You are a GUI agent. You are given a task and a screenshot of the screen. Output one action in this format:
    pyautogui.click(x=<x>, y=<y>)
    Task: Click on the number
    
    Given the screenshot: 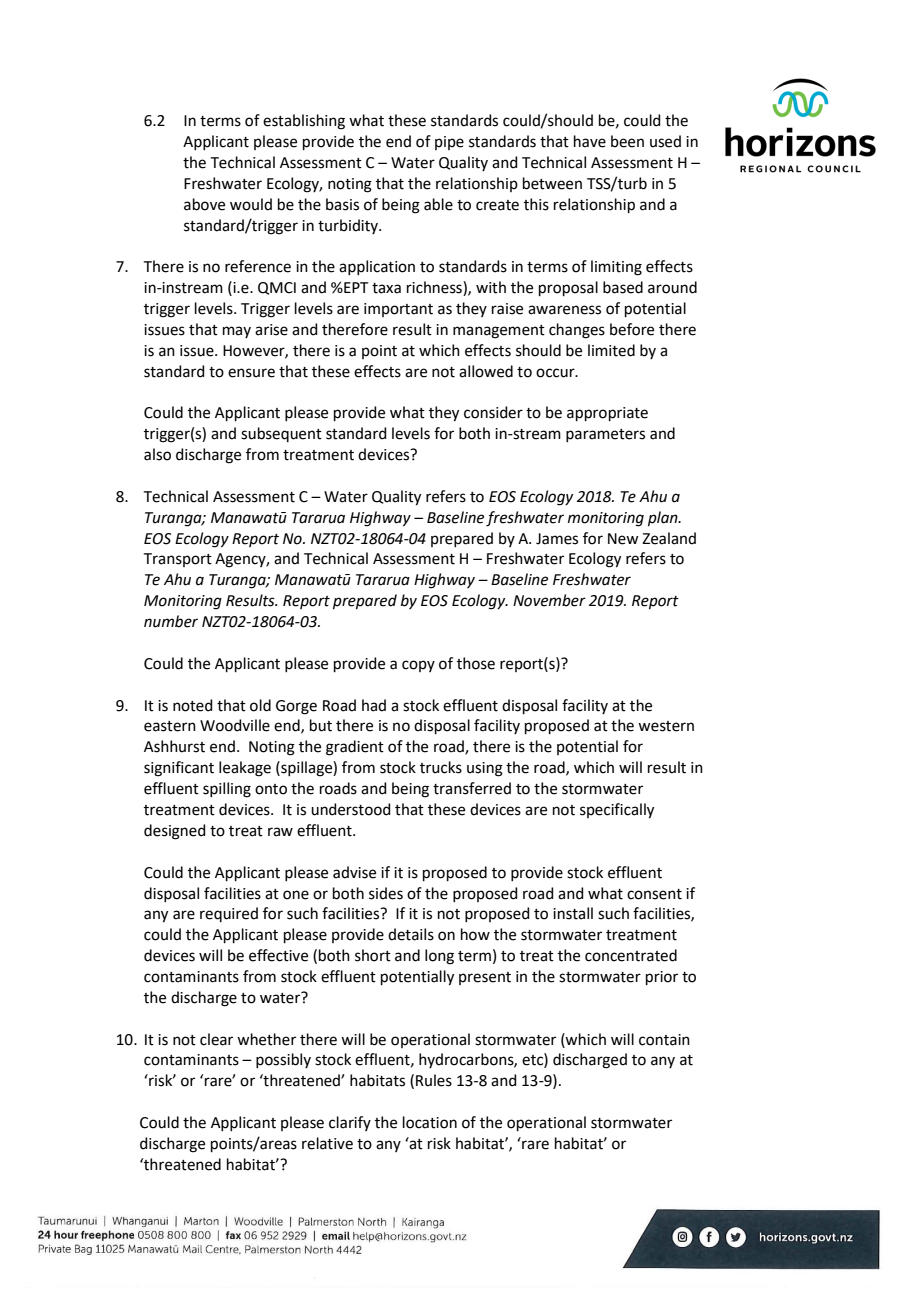 What is the action you would take?
    pyautogui.click(x=171, y=621)
